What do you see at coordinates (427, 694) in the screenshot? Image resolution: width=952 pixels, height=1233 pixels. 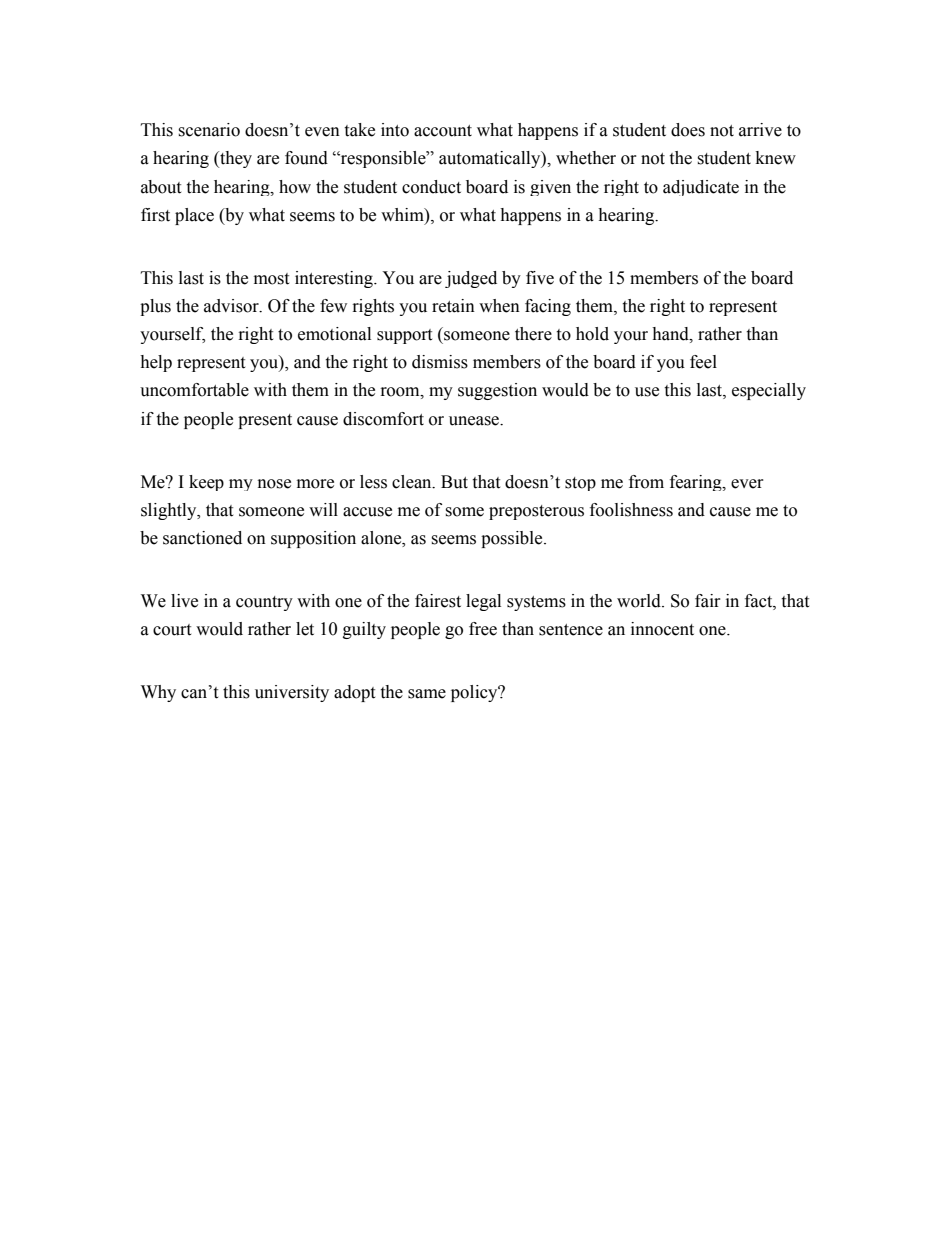 I see `same` at bounding box center [427, 694].
